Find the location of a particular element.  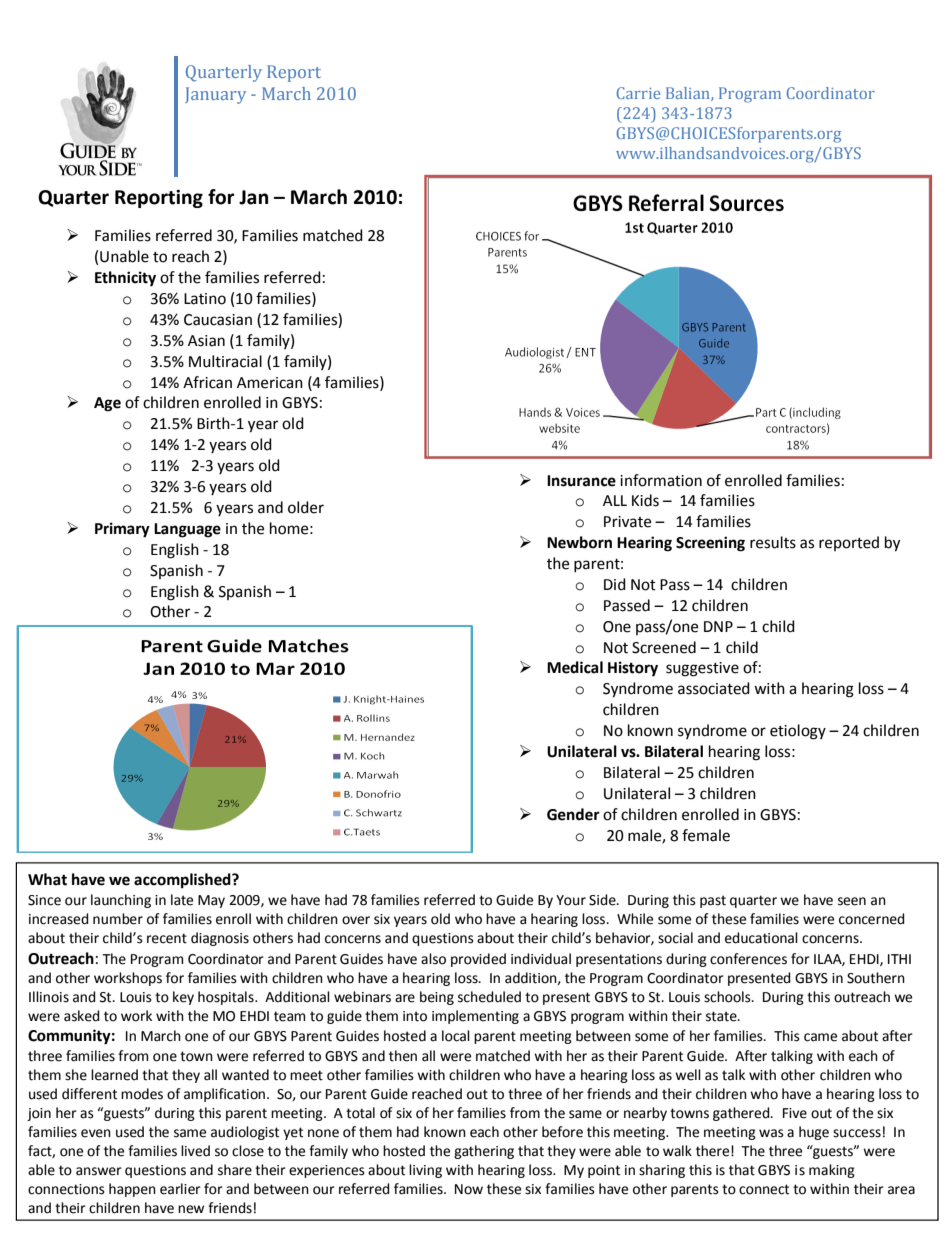

launching is located at coordinates (121, 901).
